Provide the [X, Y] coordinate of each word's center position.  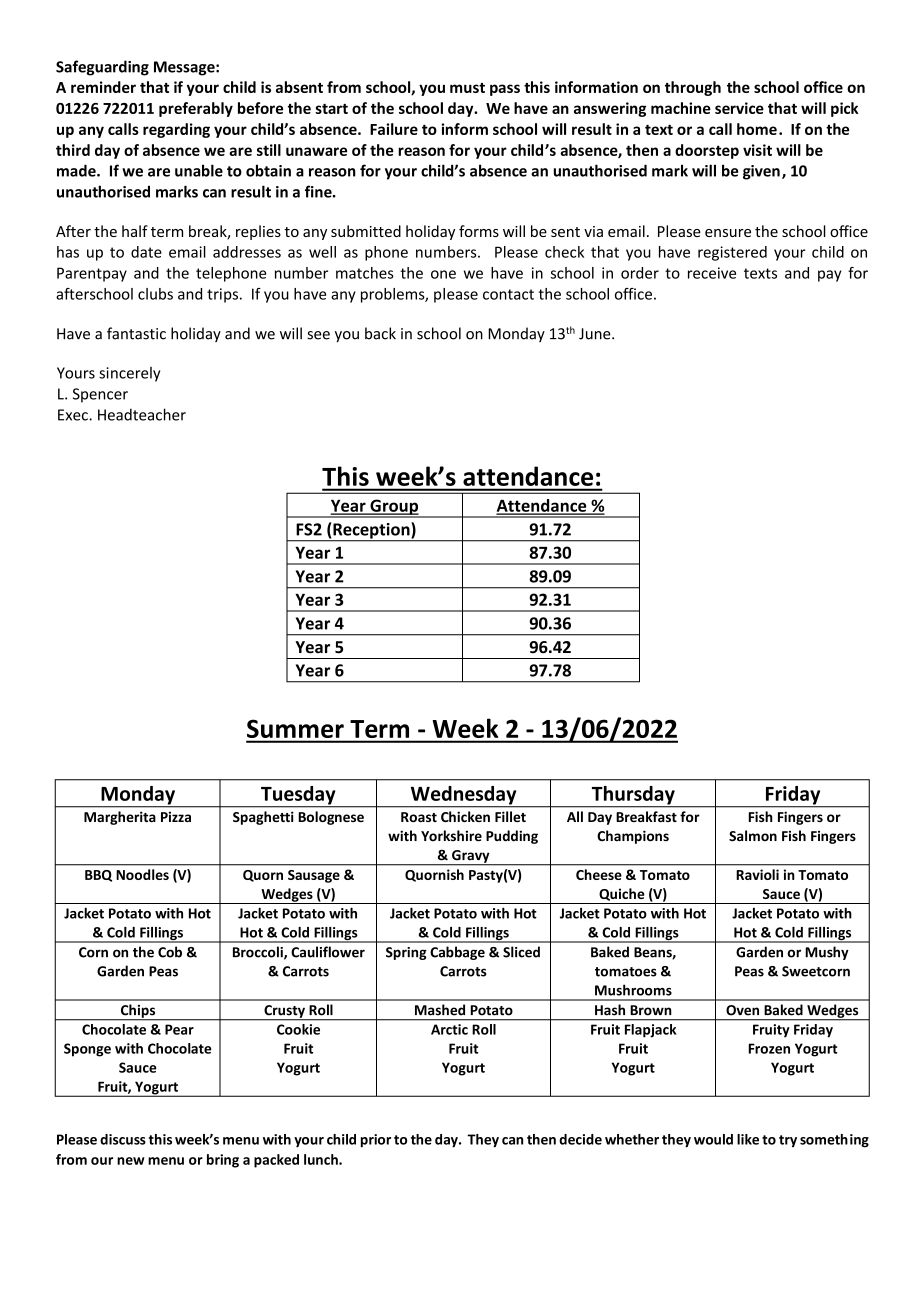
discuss [123, 1139]
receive [712, 273]
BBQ [98, 876]
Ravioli [757, 874]
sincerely [129, 374]
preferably [196, 109]
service [739, 108]
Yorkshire [451, 836]
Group [394, 508]
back [380, 333]
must [467, 88]
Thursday [633, 796]
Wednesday [463, 796]
